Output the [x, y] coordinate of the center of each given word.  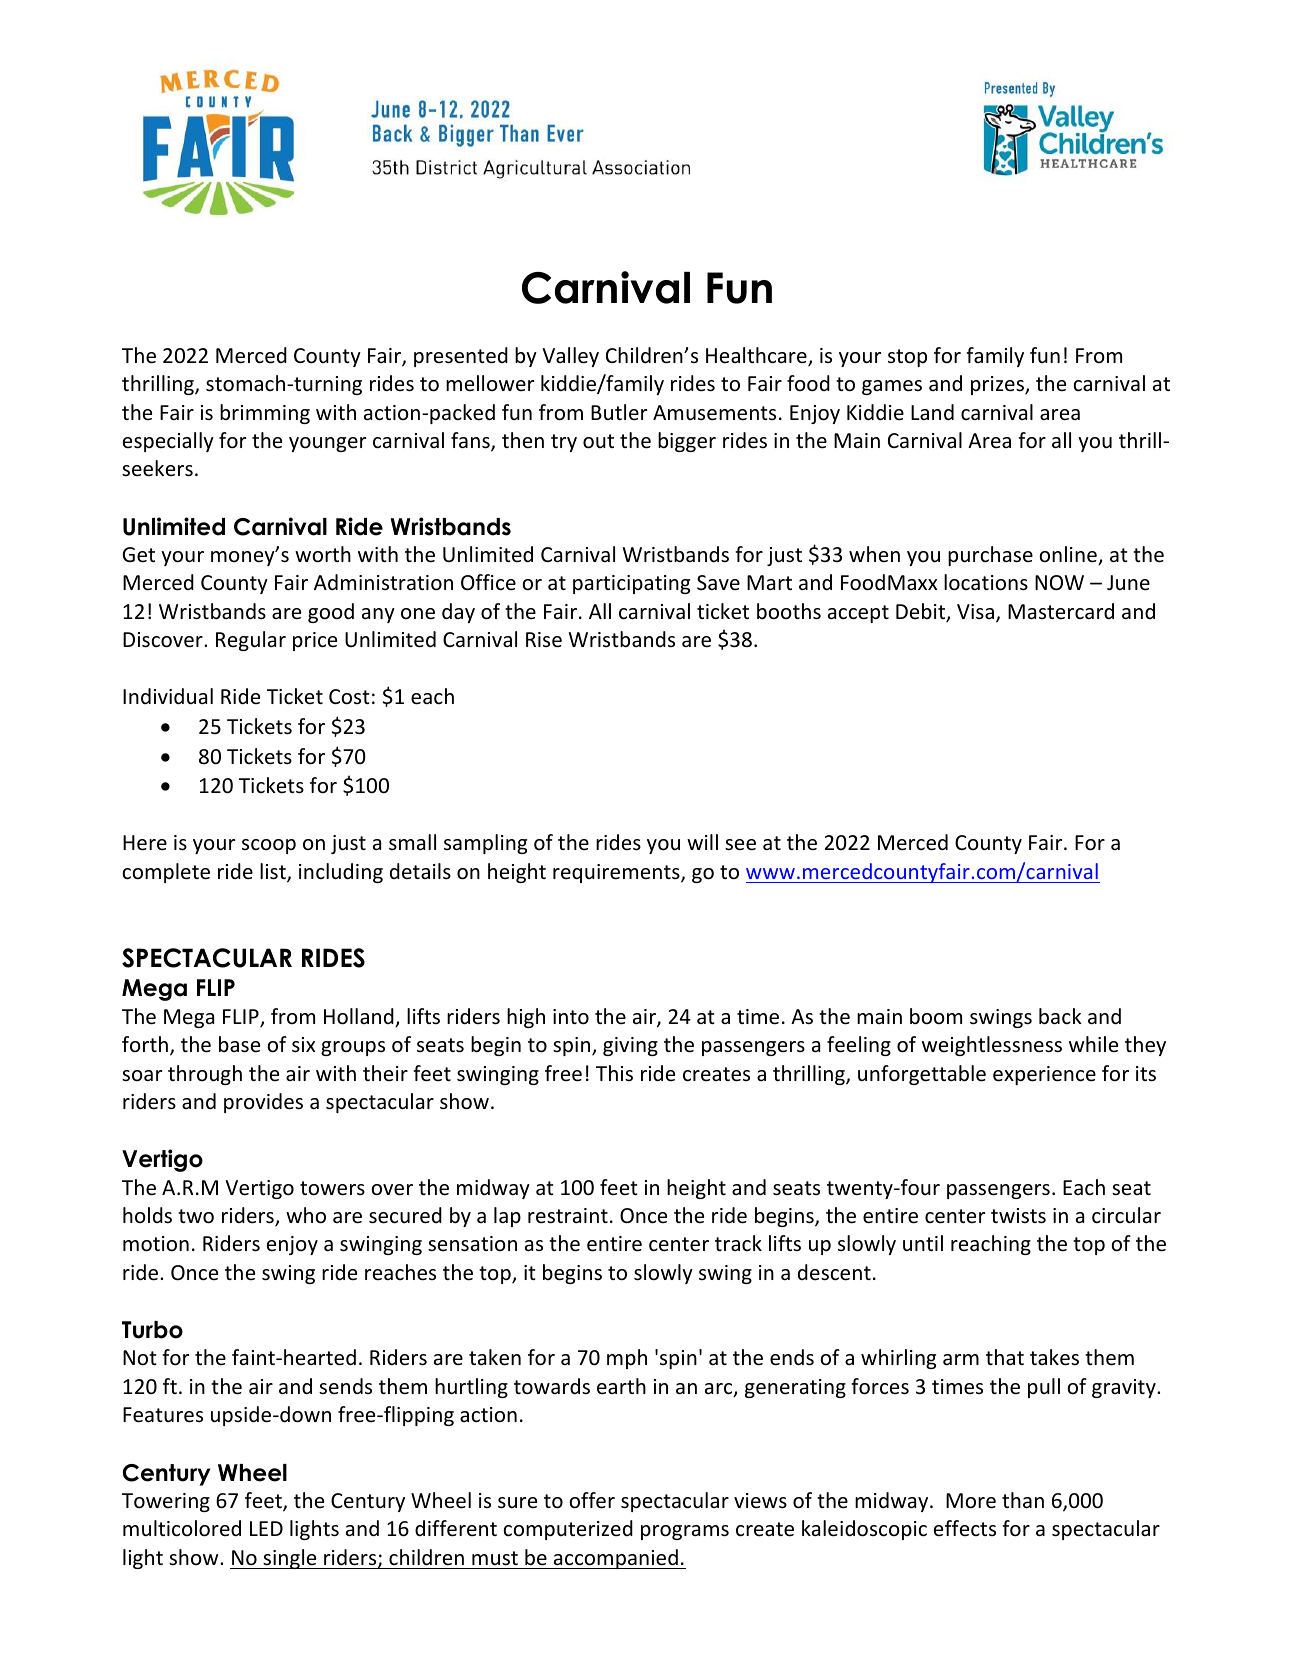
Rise [544, 640]
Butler [619, 412]
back [1060, 1016]
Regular [251, 641]
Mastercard [1061, 611]
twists [1018, 1216]
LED [266, 1528]
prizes [998, 385]
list [274, 872]
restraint [568, 1215]
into [571, 1017]
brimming [265, 414]
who [306, 1215]
